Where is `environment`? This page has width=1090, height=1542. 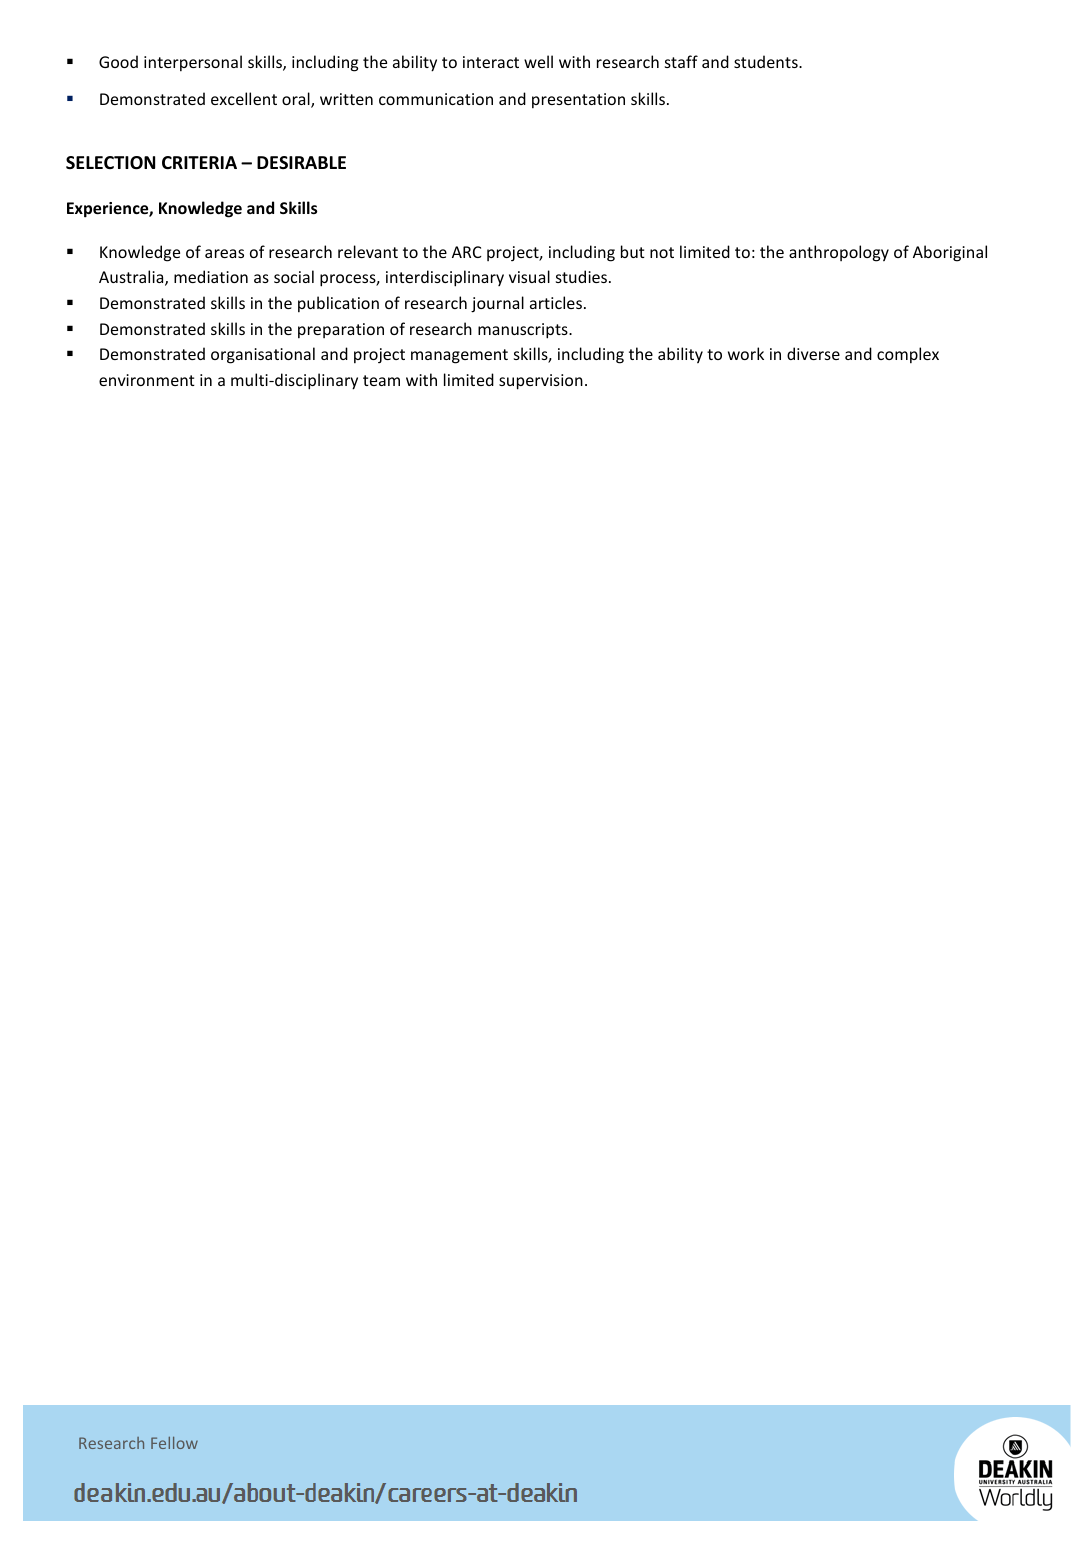
environment is located at coordinates (147, 380).
